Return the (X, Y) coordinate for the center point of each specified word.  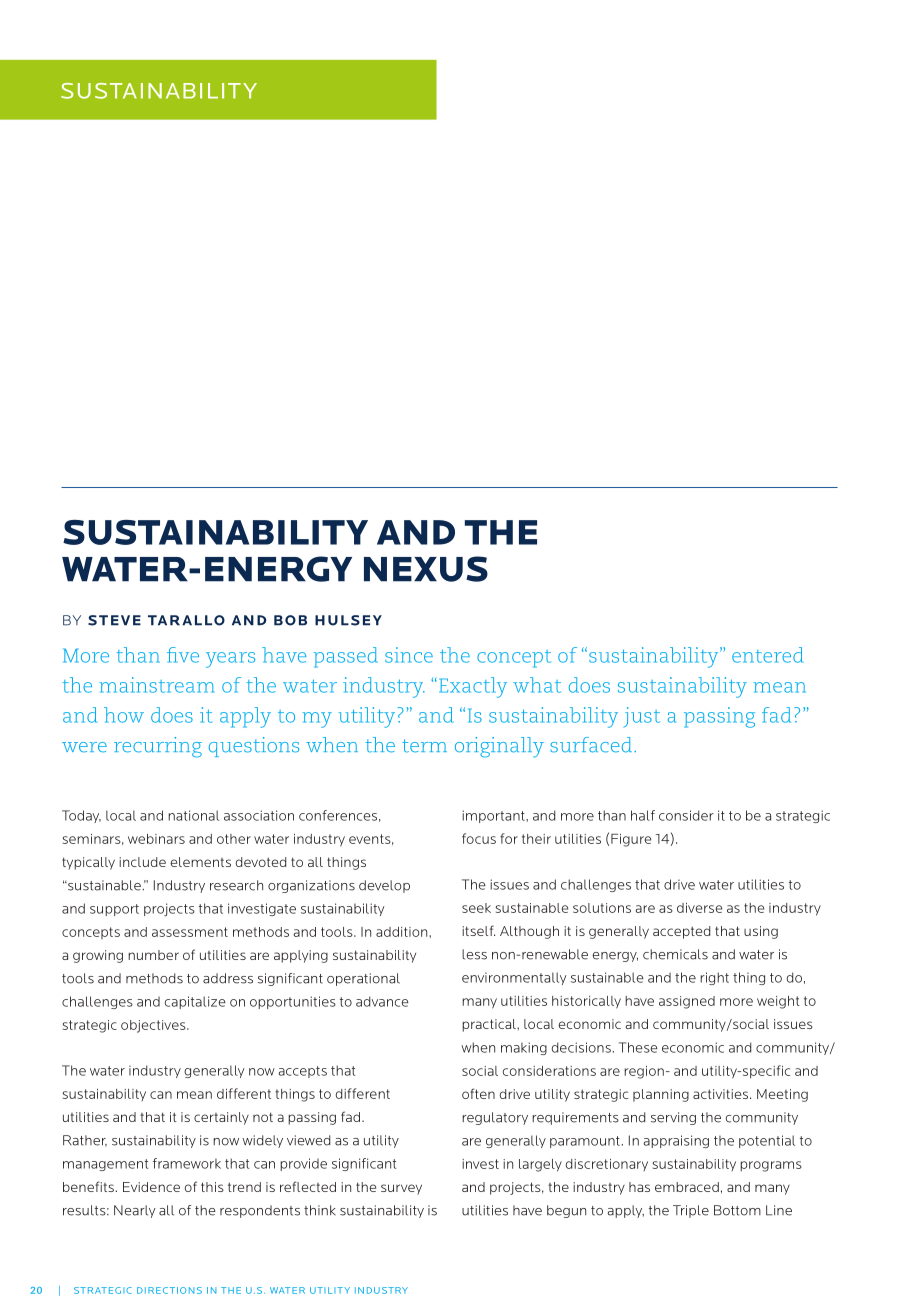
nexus (426, 569)
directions (169, 1290)
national (193, 815)
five (183, 655)
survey (401, 1189)
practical (490, 1025)
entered (767, 655)
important (494, 816)
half (643, 815)
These (638, 1047)
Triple (691, 1211)
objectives (154, 1026)
